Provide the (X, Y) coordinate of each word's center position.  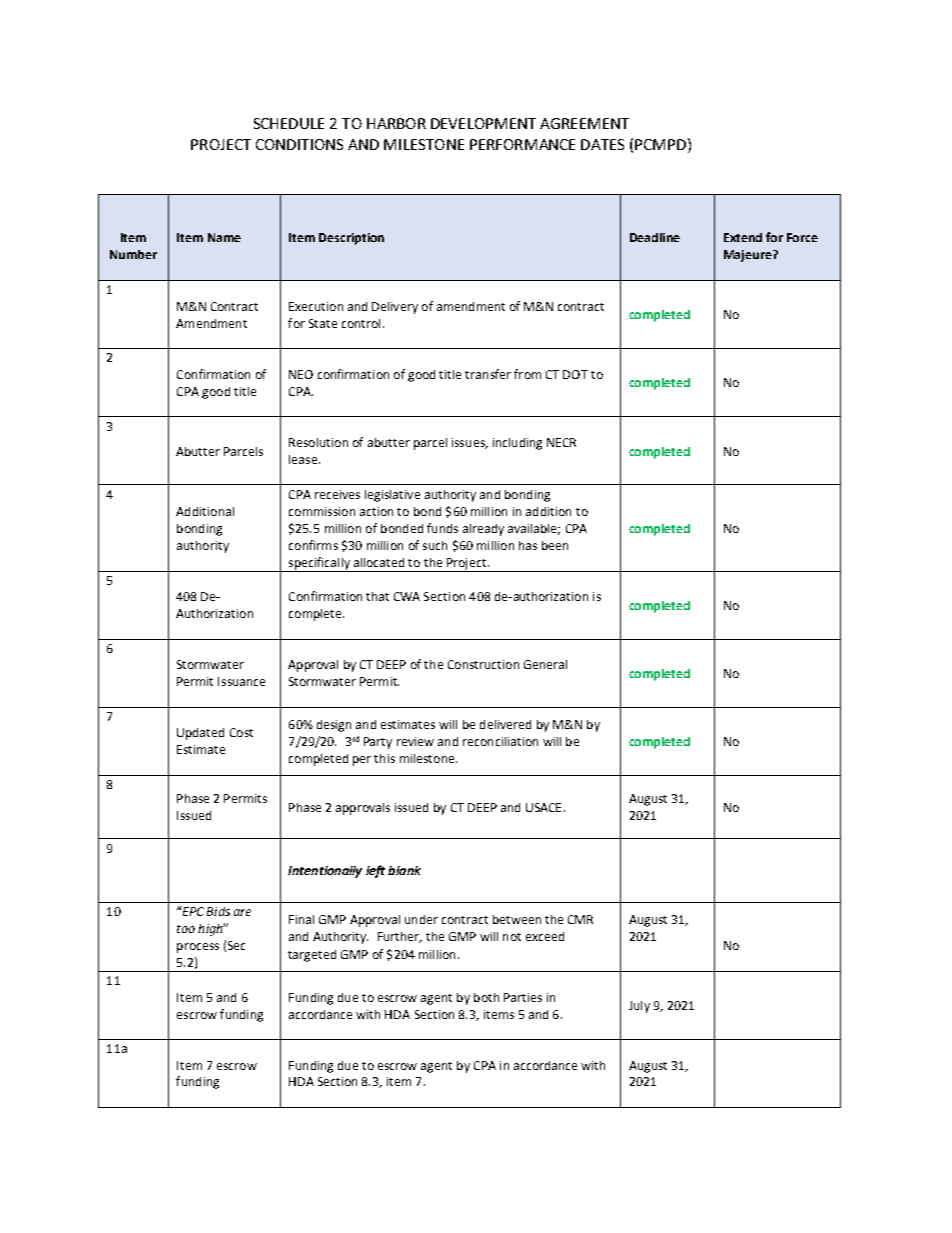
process (198, 948)
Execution (316, 306)
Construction (483, 664)
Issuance (241, 681)
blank (404, 870)
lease (303, 459)
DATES (602, 144)
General (545, 664)
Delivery (395, 308)
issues (469, 443)
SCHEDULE (289, 123)
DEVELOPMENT (483, 123)
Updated (200, 734)
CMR (580, 919)
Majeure (749, 256)
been (555, 545)
